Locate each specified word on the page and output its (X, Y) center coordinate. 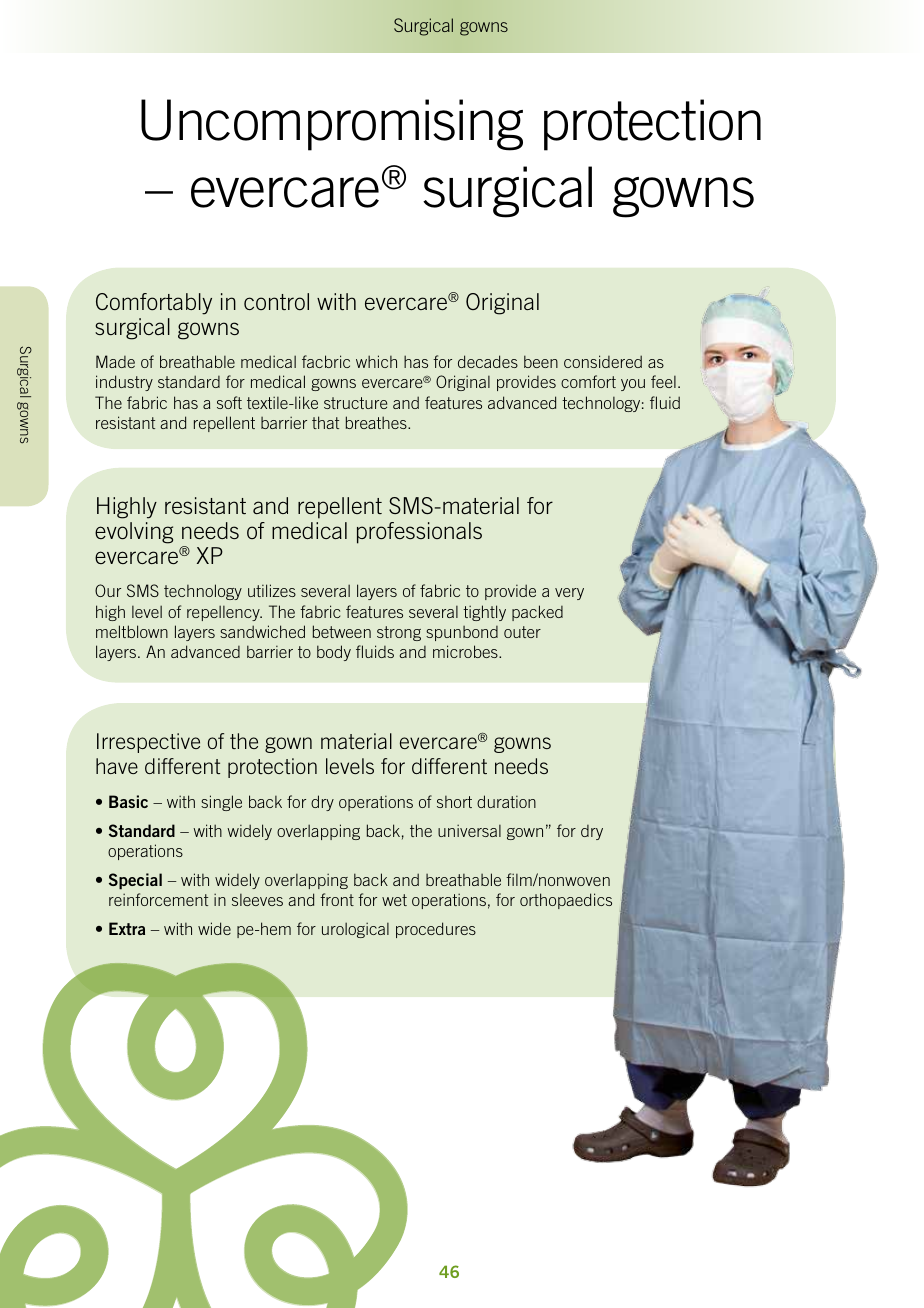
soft (229, 402)
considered (603, 361)
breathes (377, 422)
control (276, 301)
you (633, 385)
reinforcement (158, 899)
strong (399, 633)
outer (522, 632)
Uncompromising (332, 125)
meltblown (132, 631)
